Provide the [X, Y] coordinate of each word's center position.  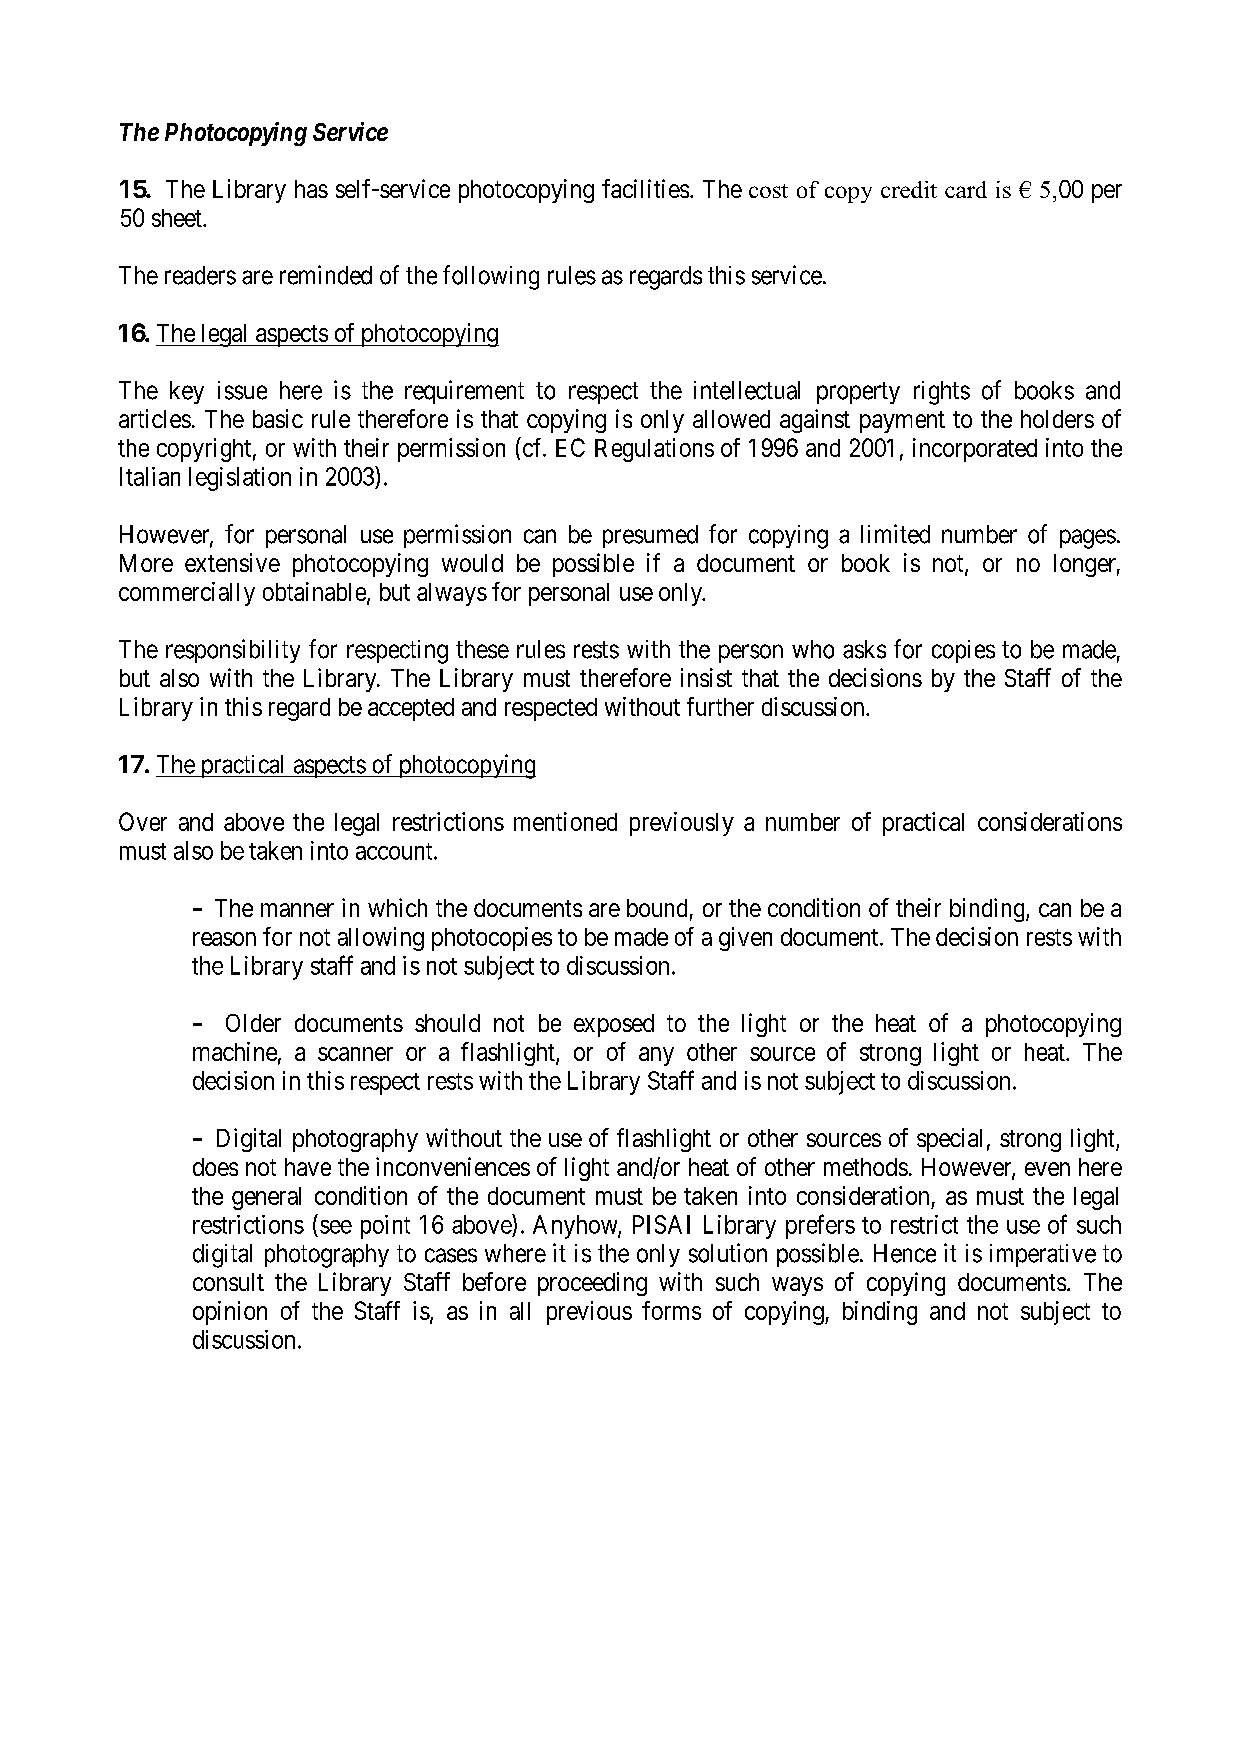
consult [228, 1282]
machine [235, 1051]
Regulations [654, 450]
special [949, 1140]
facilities [645, 188]
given [745, 939]
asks [864, 649]
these [482, 649]
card [966, 189]
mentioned [565, 821]
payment [902, 422]
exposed [614, 1025]
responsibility [233, 651]
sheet [178, 218]
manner [297, 910]
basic [278, 418]
